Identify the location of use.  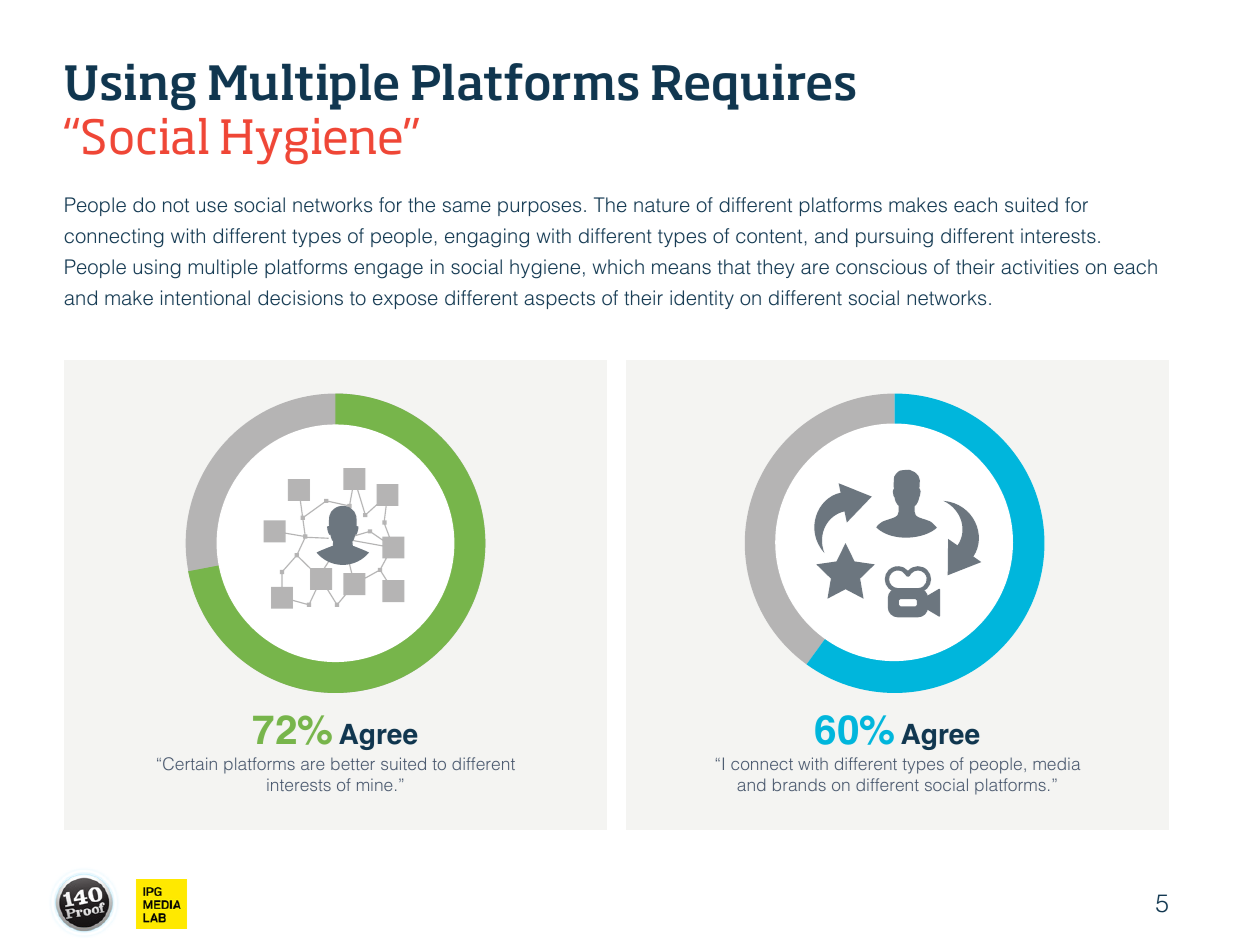
(211, 207).
